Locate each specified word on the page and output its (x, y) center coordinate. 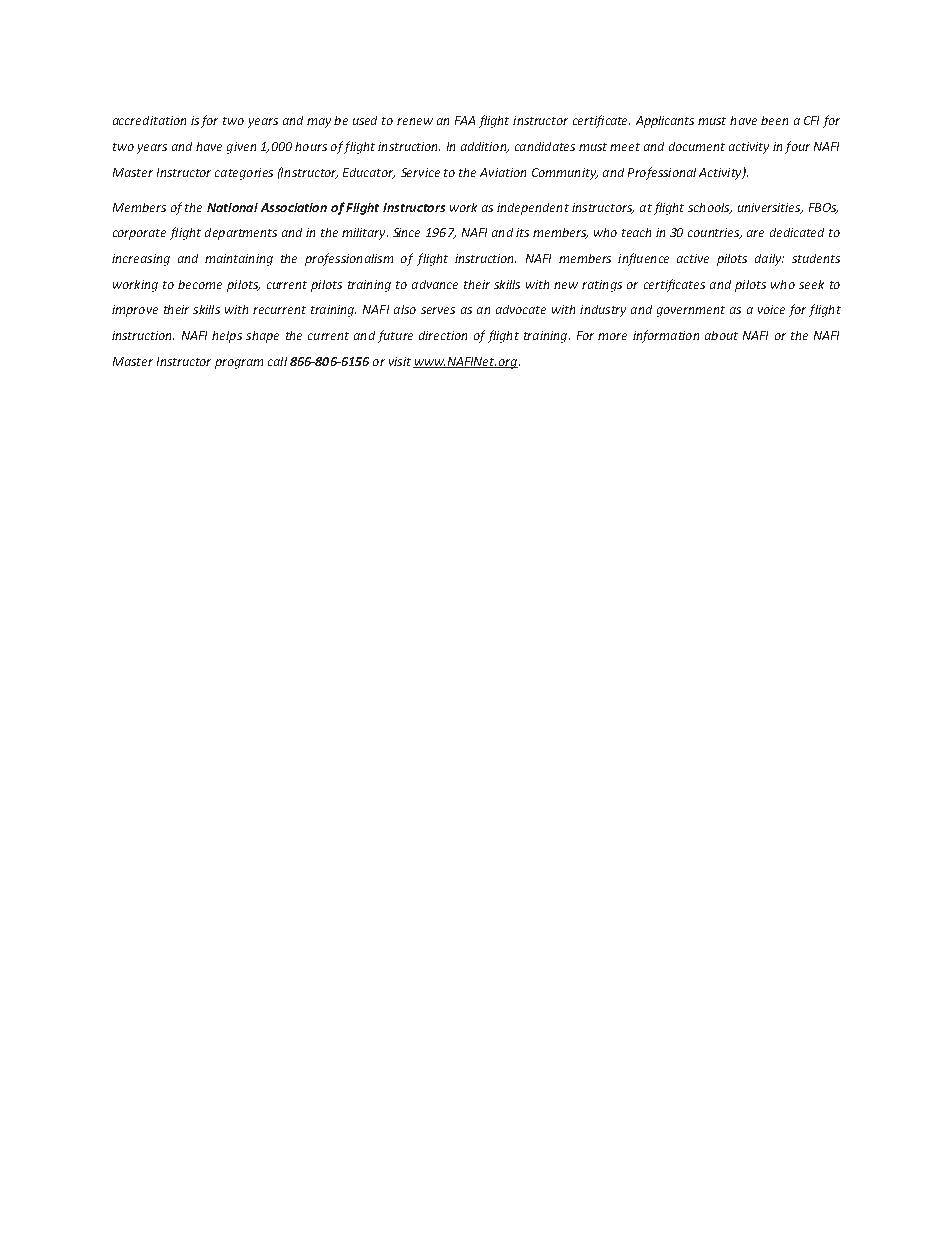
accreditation (149, 120)
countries (715, 233)
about (721, 335)
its (522, 232)
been (774, 120)
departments (241, 234)
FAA (465, 120)
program (239, 364)
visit (400, 361)
